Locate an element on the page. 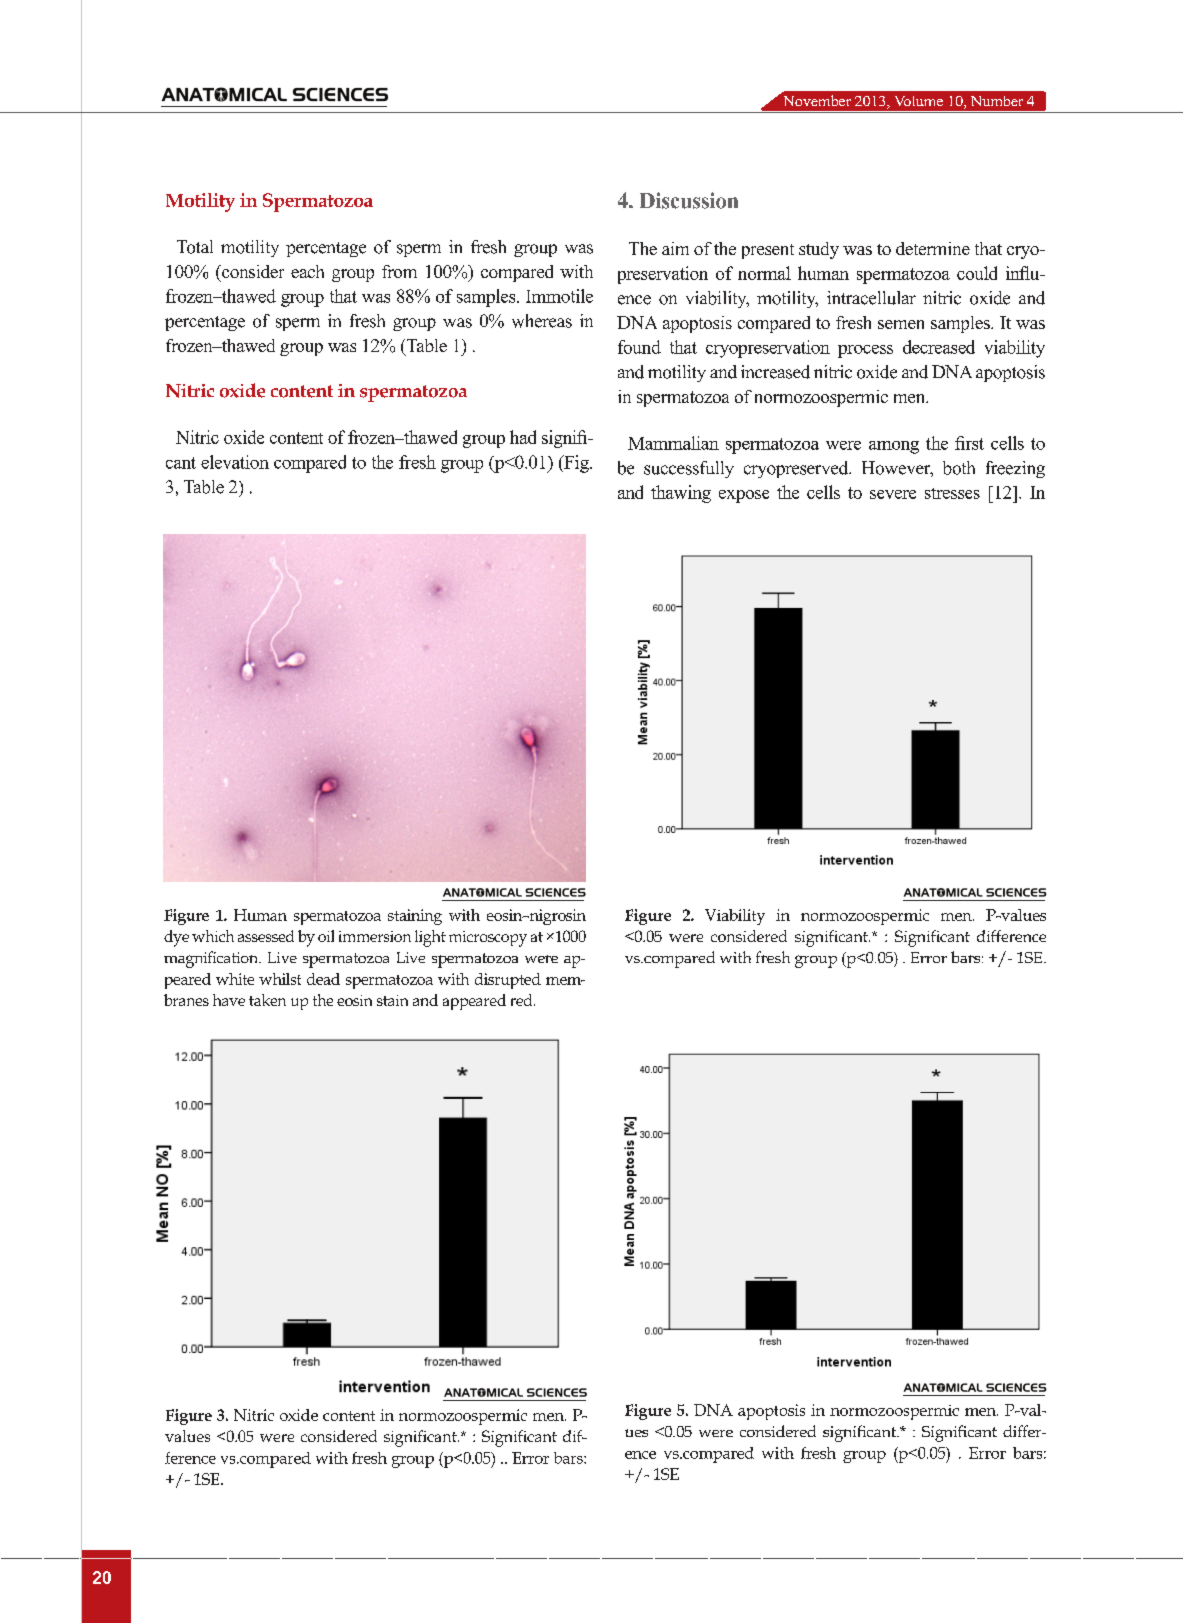 The image size is (1183, 1623). among is located at coordinates (894, 447).
